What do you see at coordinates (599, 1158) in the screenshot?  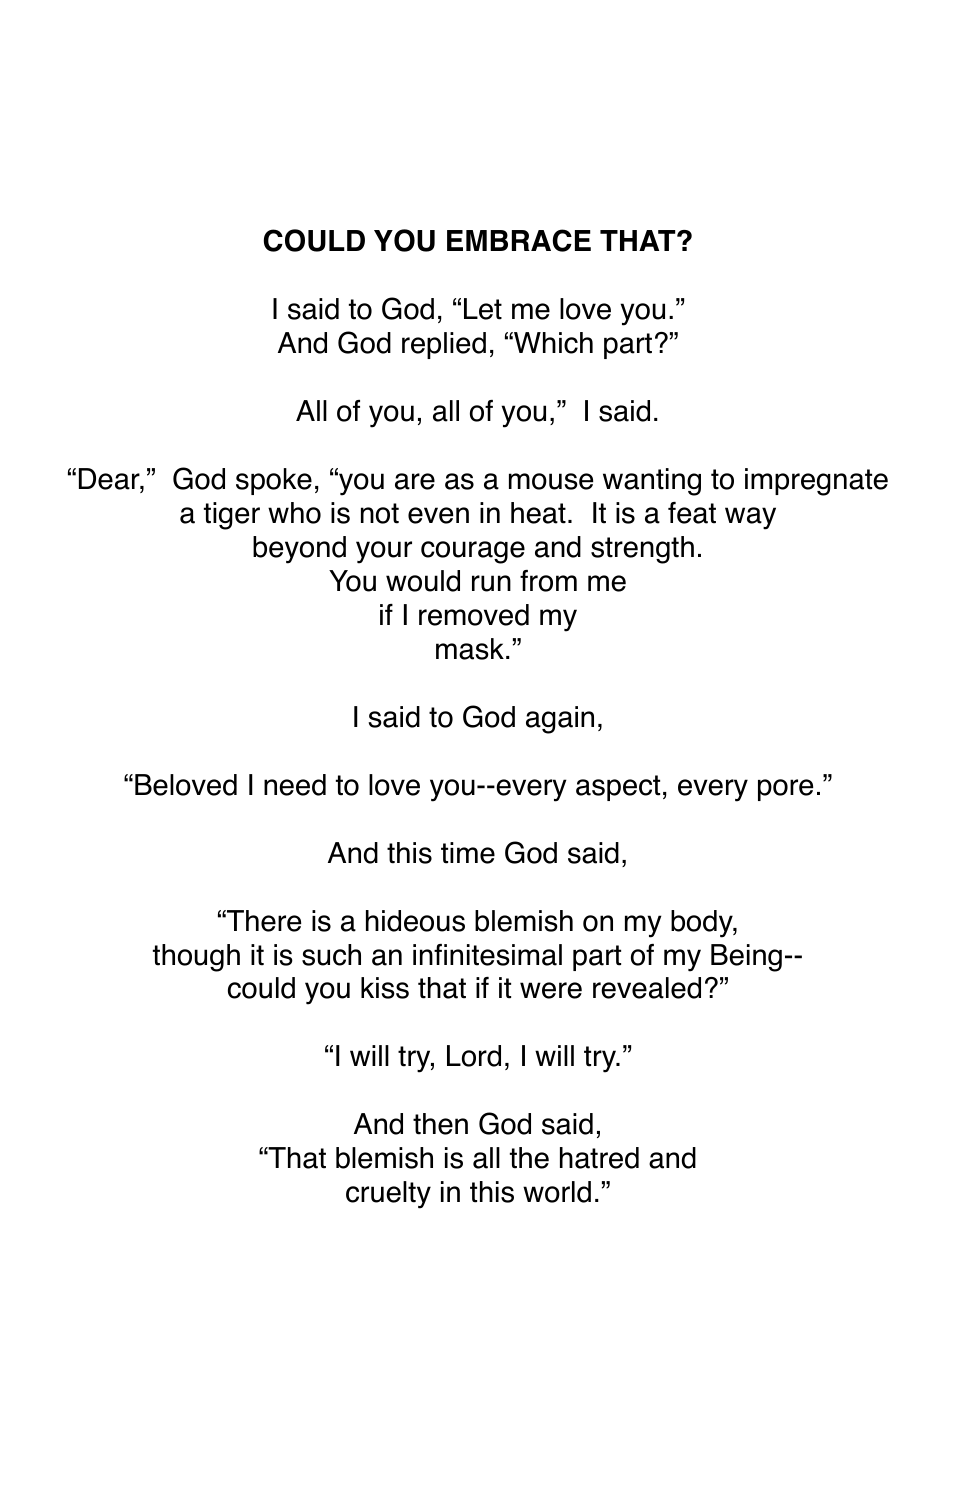 I see `hatred` at bounding box center [599, 1158].
